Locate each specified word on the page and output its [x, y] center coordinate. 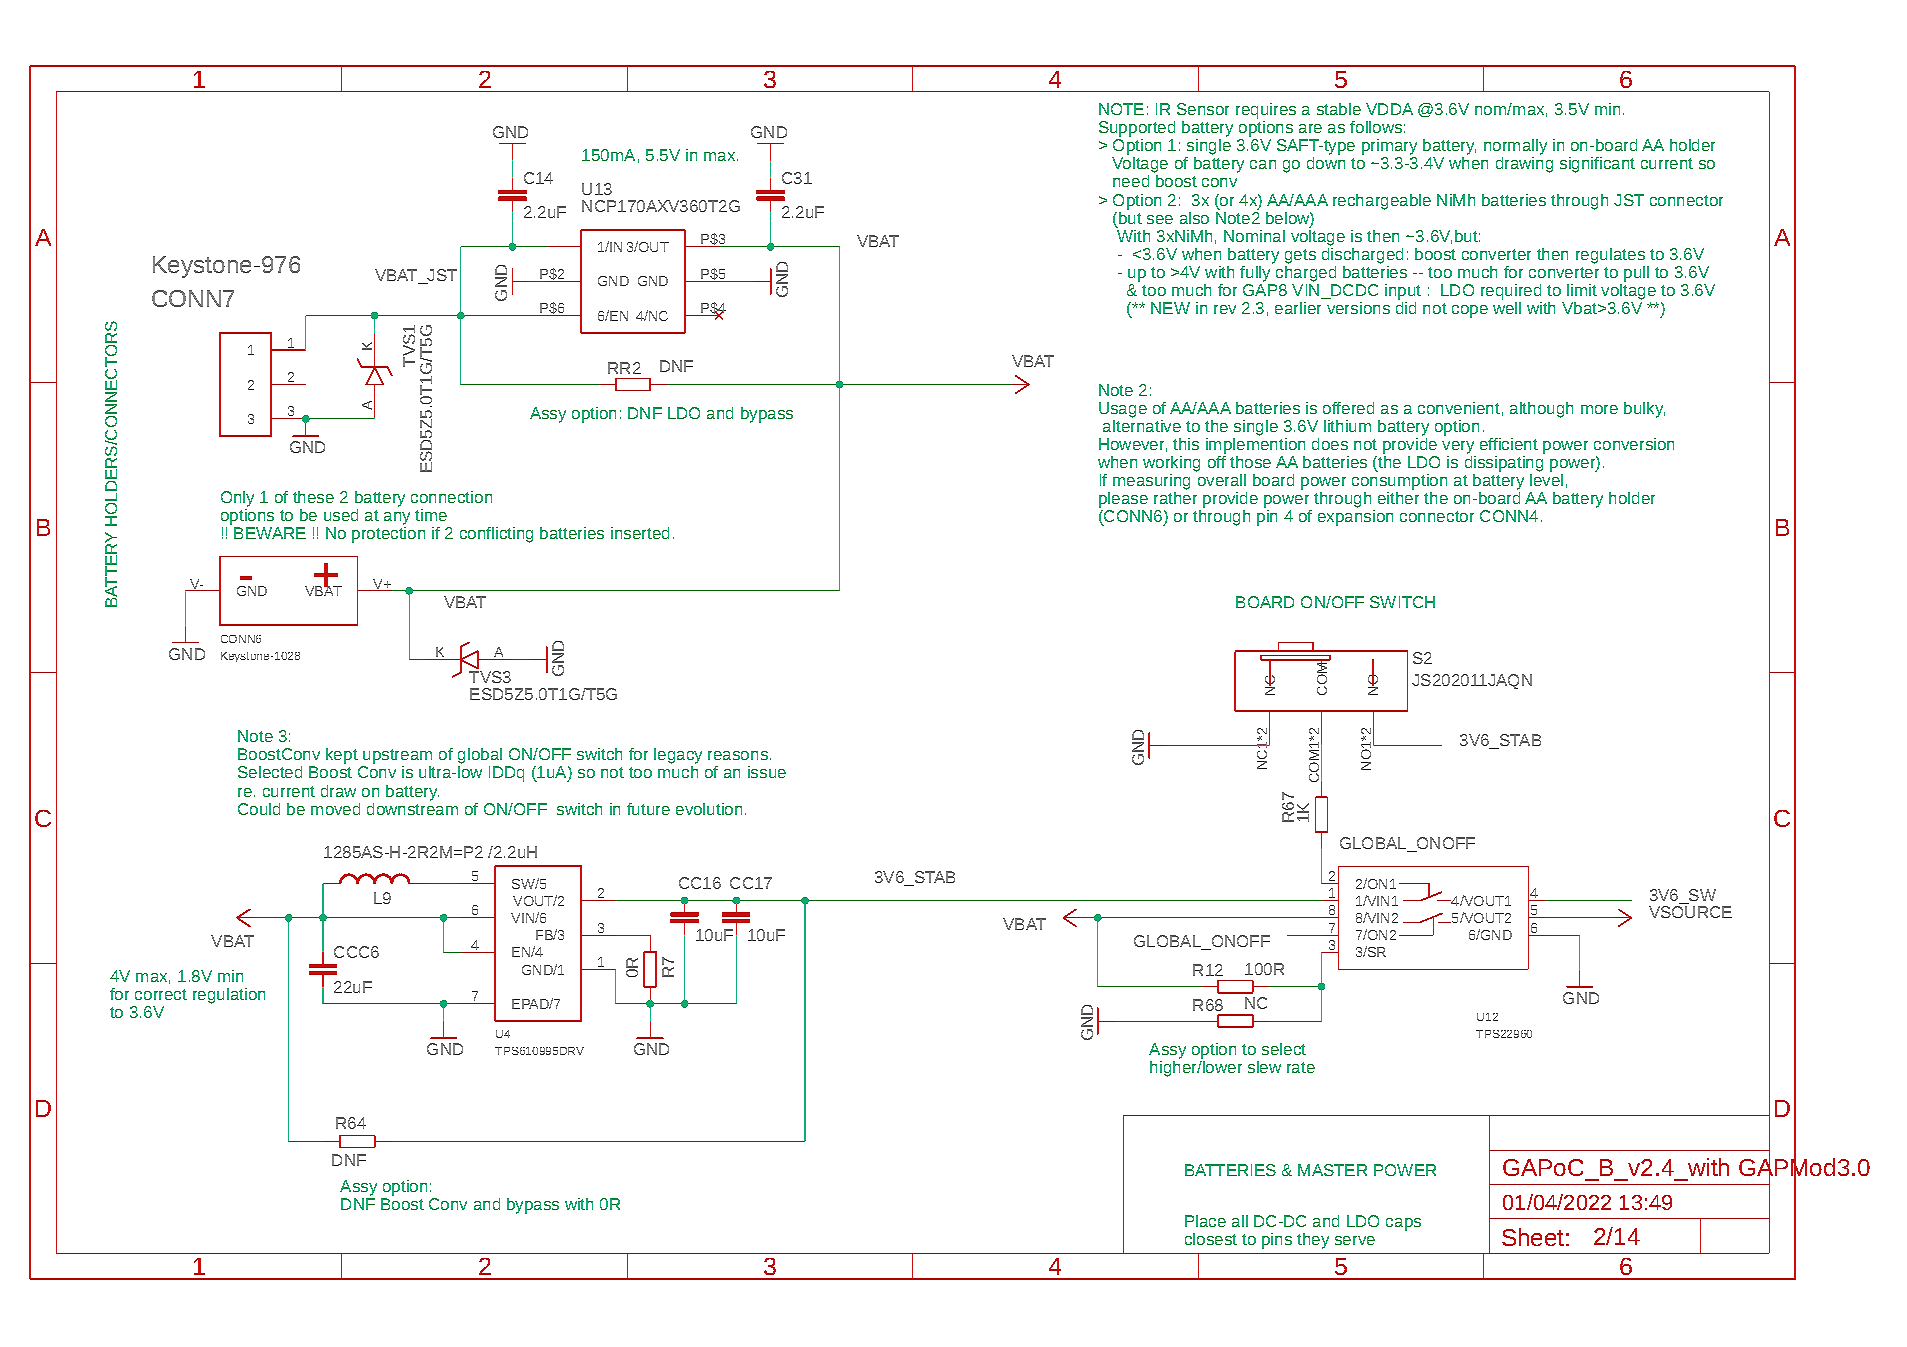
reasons [738, 755]
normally [1515, 147]
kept [342, 756]
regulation [229, 996]
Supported [1137, 129]
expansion [1355, 516]
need [1131, 181]
